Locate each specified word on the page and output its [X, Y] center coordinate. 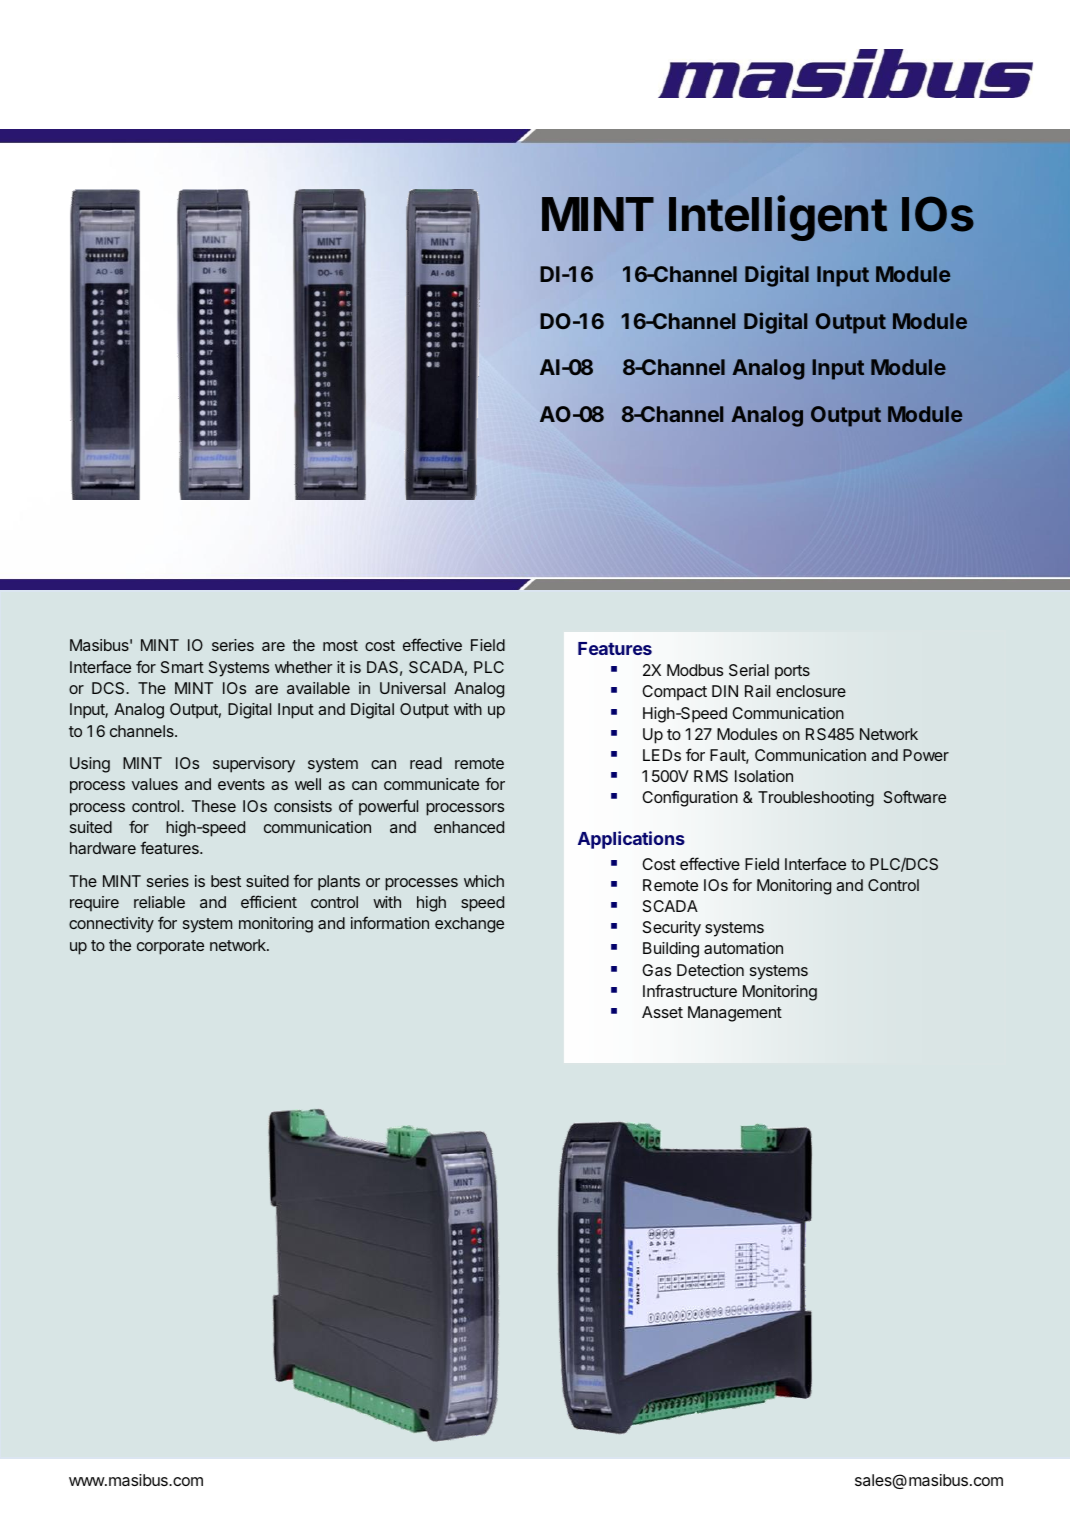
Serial [749, 670]
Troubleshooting [816, 799]
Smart [182, 667]
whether [304, 667]
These [214, 806]
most [340, 645]
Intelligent [778, 218]
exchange [469, 925]
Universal [412, 688]
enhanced [469, 827]
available [318, 688]
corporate [170, 947]
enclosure [811, 691]
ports [792, 672]
